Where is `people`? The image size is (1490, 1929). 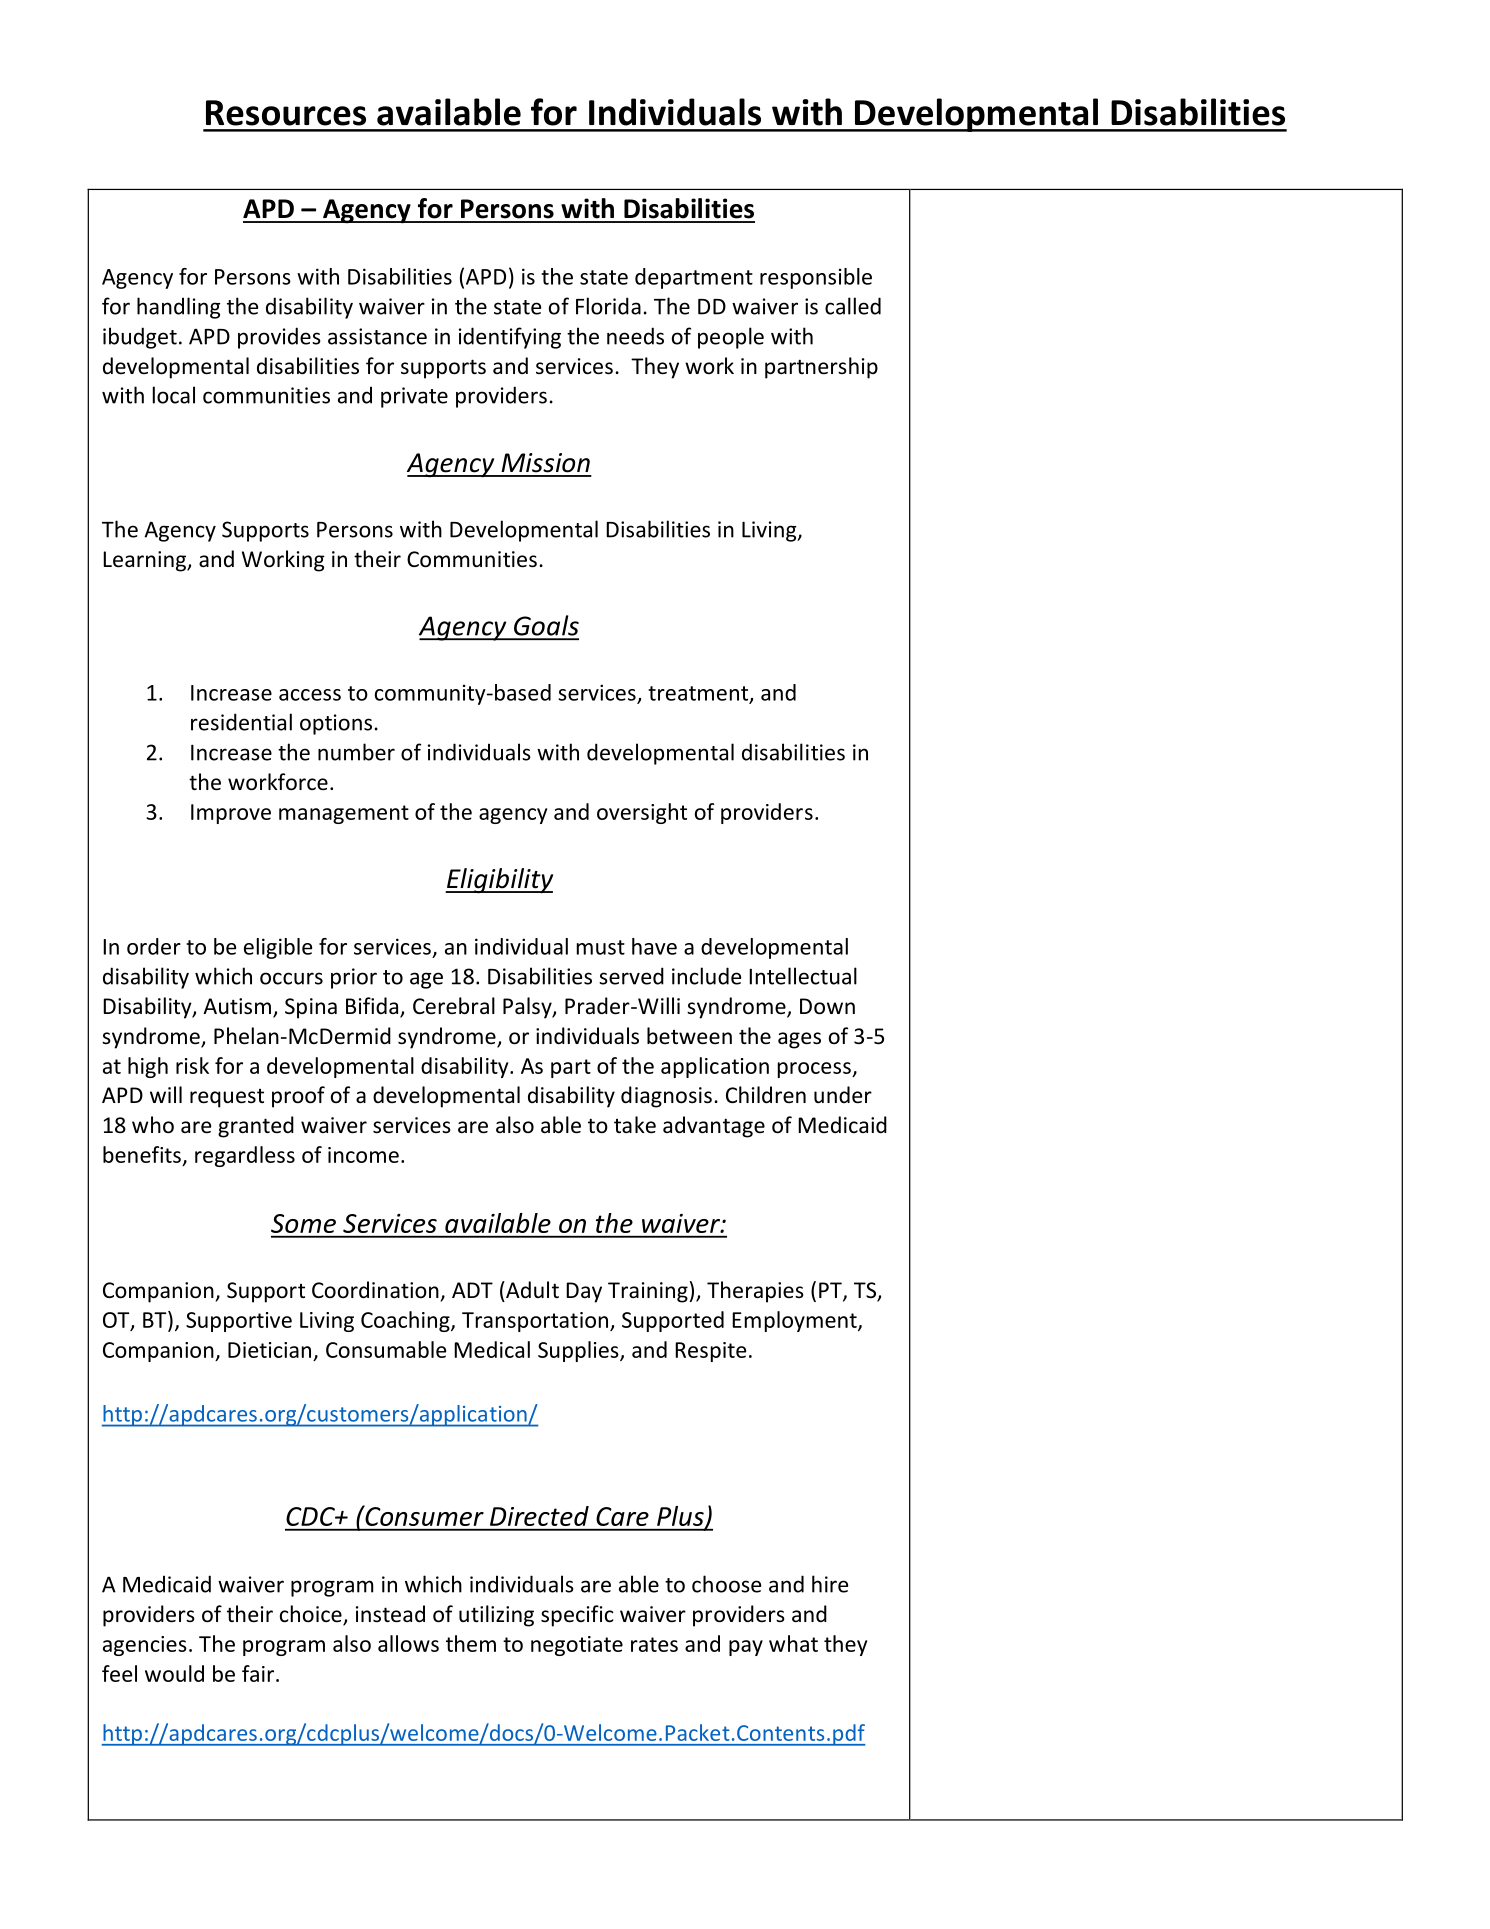
people is located at coordinates (731, 338).
